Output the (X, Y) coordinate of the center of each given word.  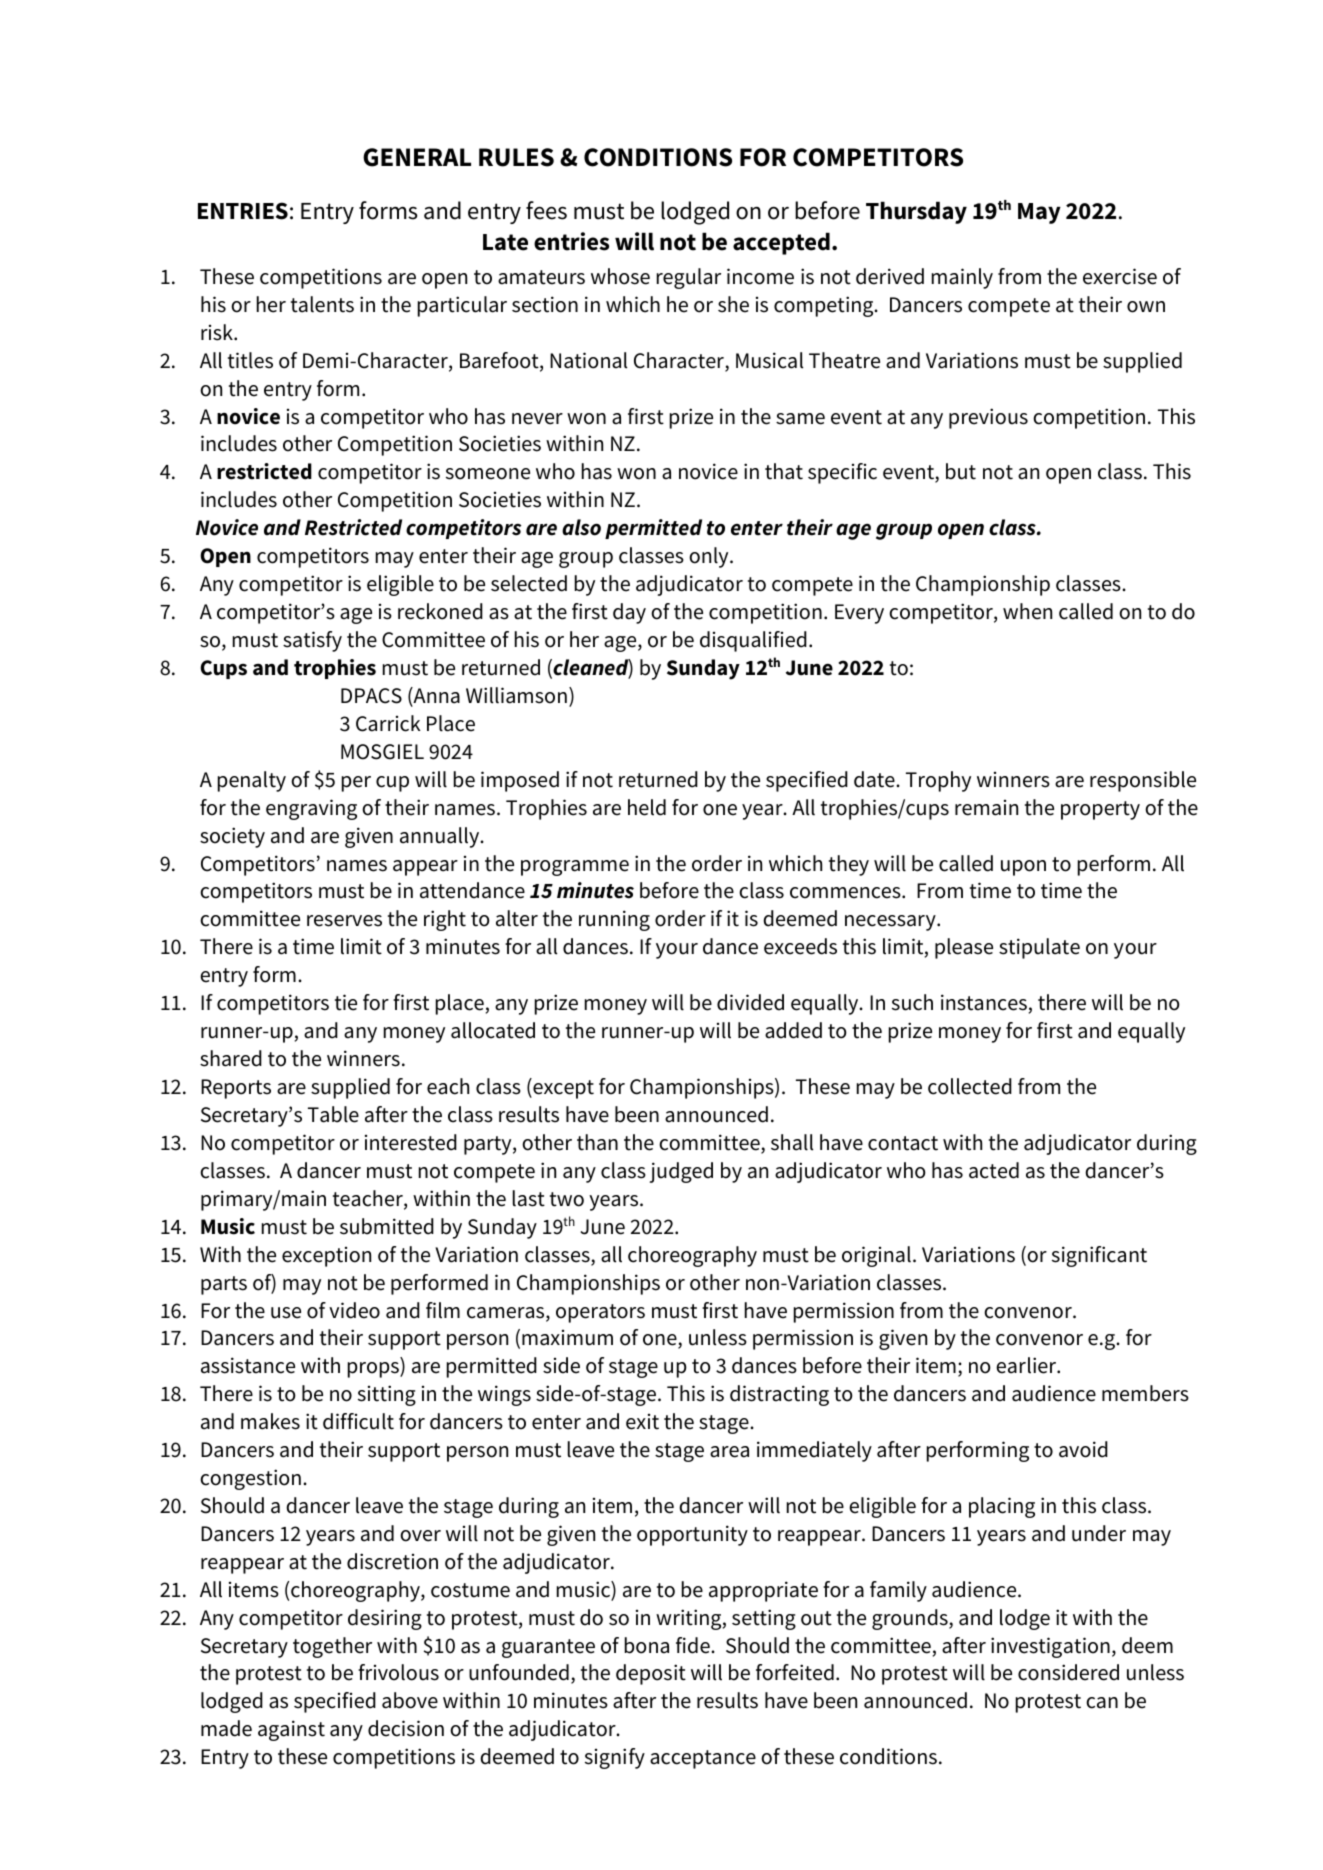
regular (689, 278)
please (964, 948)
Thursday (916, 212)
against (291, 1730)
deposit (651, 1674)
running (614, 920)
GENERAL (417, 157)
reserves (344, 921)
